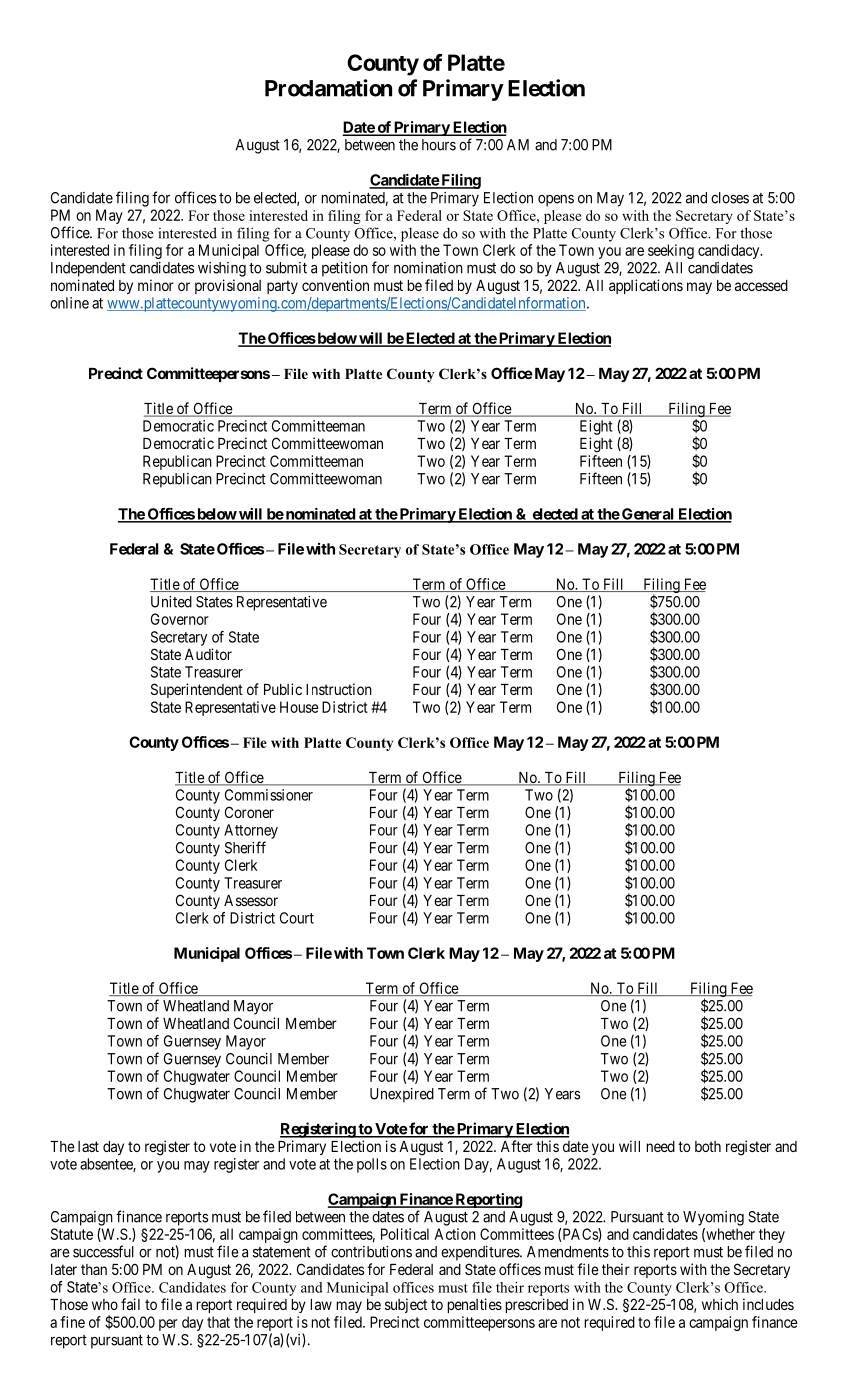  What do you see at coordinates (648, 515) in the screenshot?
I see `General` at bounding box center [648, 515].
